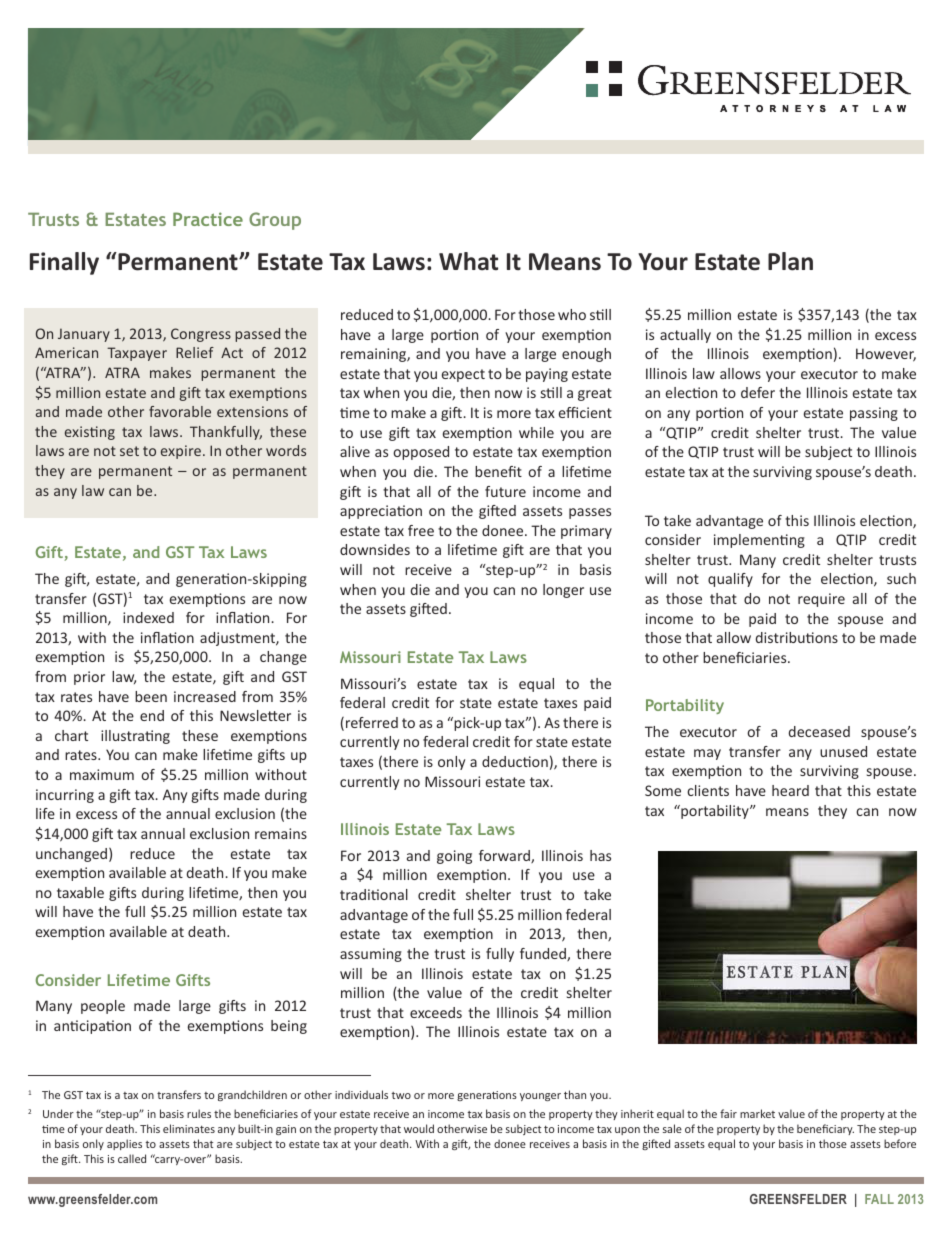 This screenshot has width=952, height=1233. What do you see at coordinates (819, 731) in the screenshot?
I see `deceased` at bounding box center [819, 731].
